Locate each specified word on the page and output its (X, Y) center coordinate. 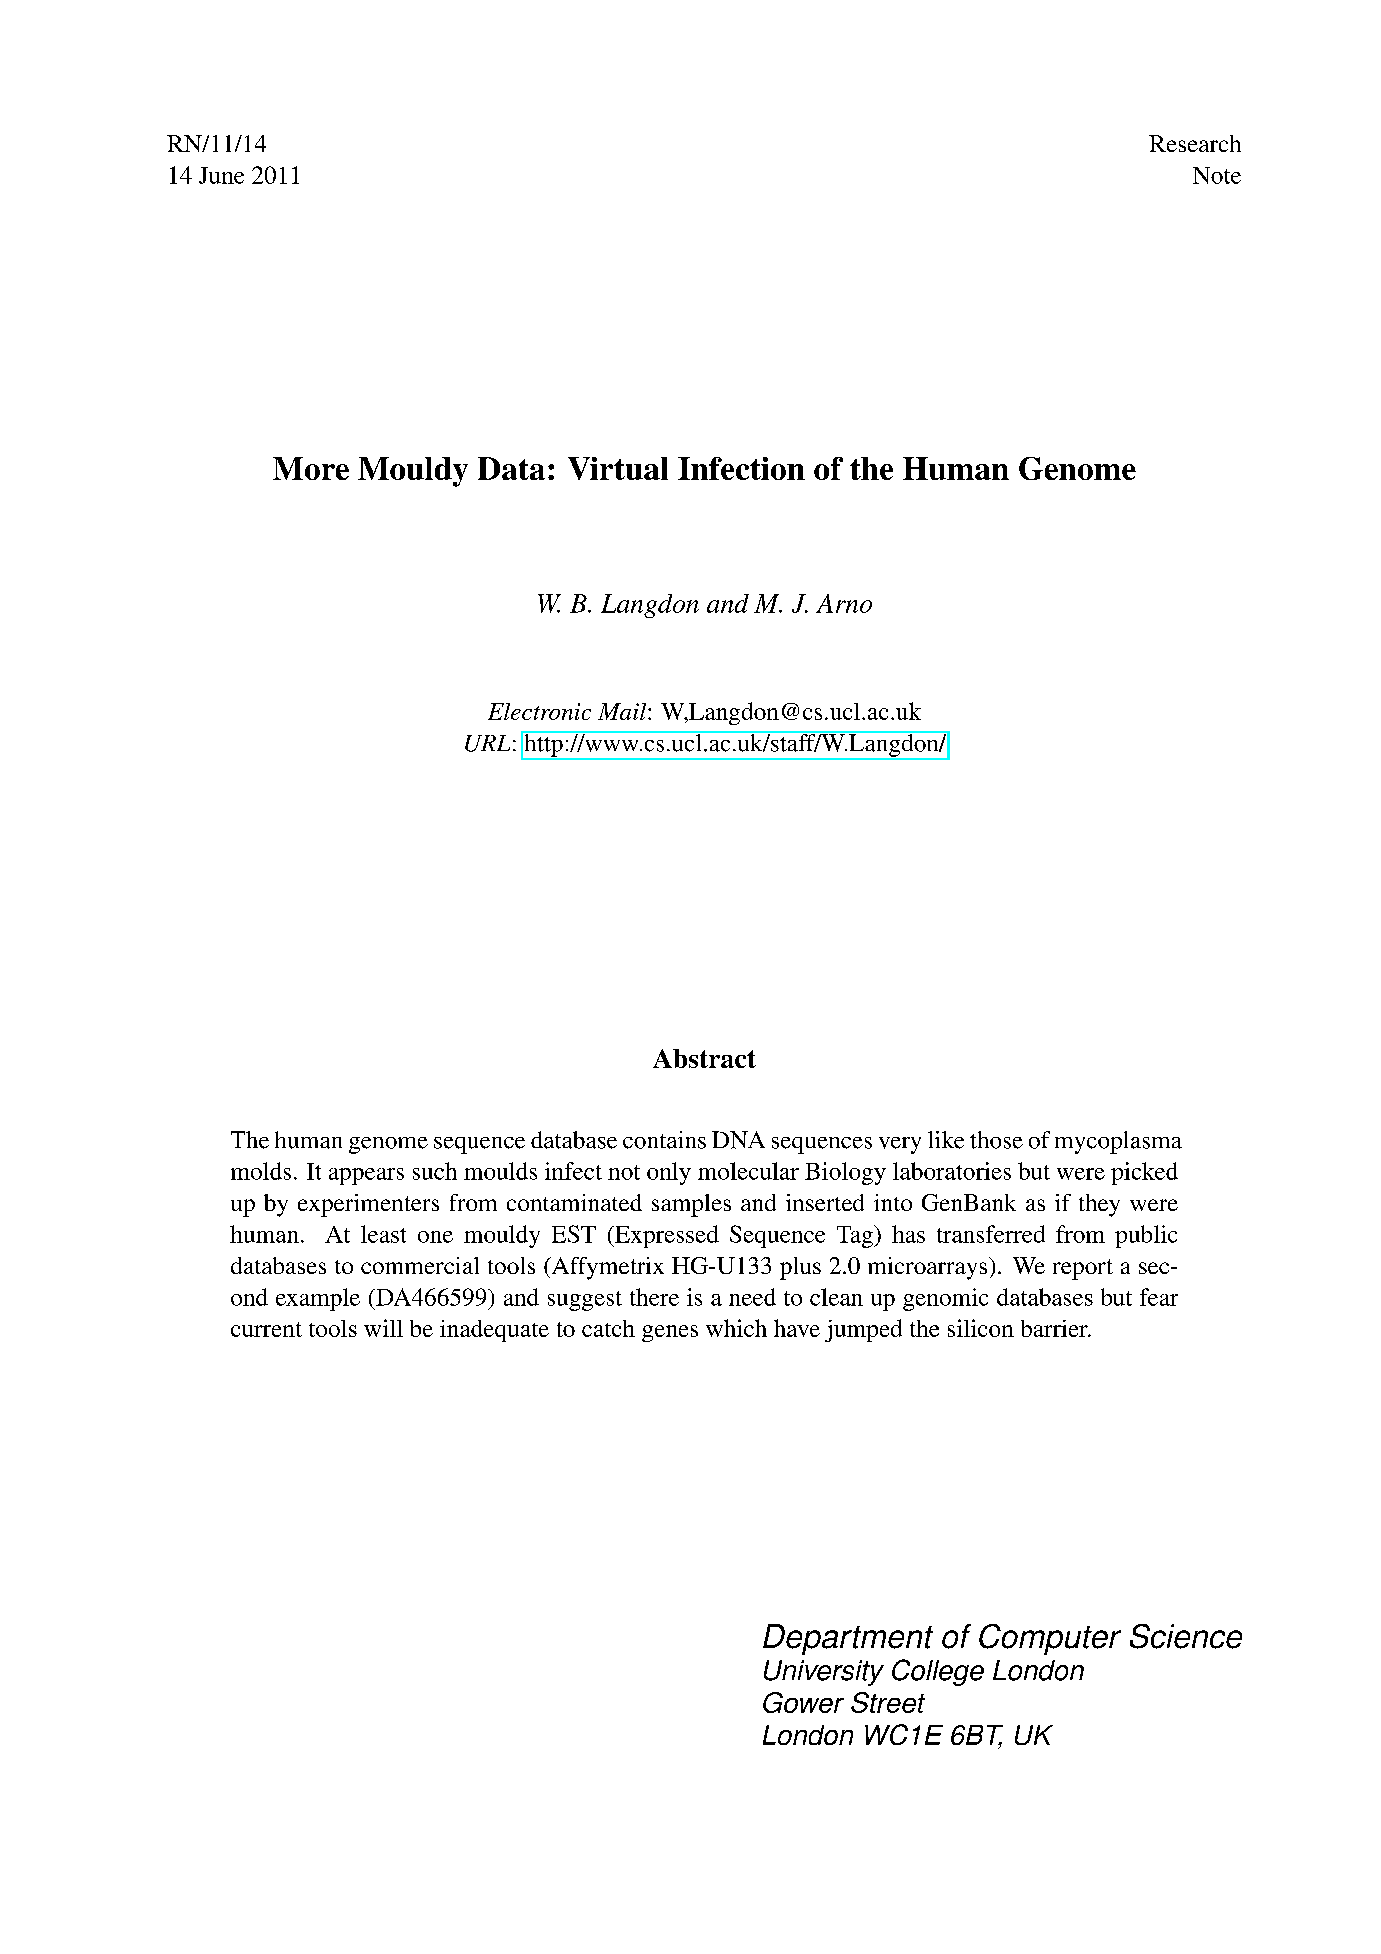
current (266, 1329)
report (1083, 1269)
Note (1217, 175)
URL (487, 743)
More (311, 468)
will (383, 1328)
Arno (844, 603)
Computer (1050, 1639)
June (221, 175)
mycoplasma (1118, 1142)
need (752, 1297)
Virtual (618, 468)
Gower (803, 1702)
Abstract (704, 1058)
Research (1195, 143)
